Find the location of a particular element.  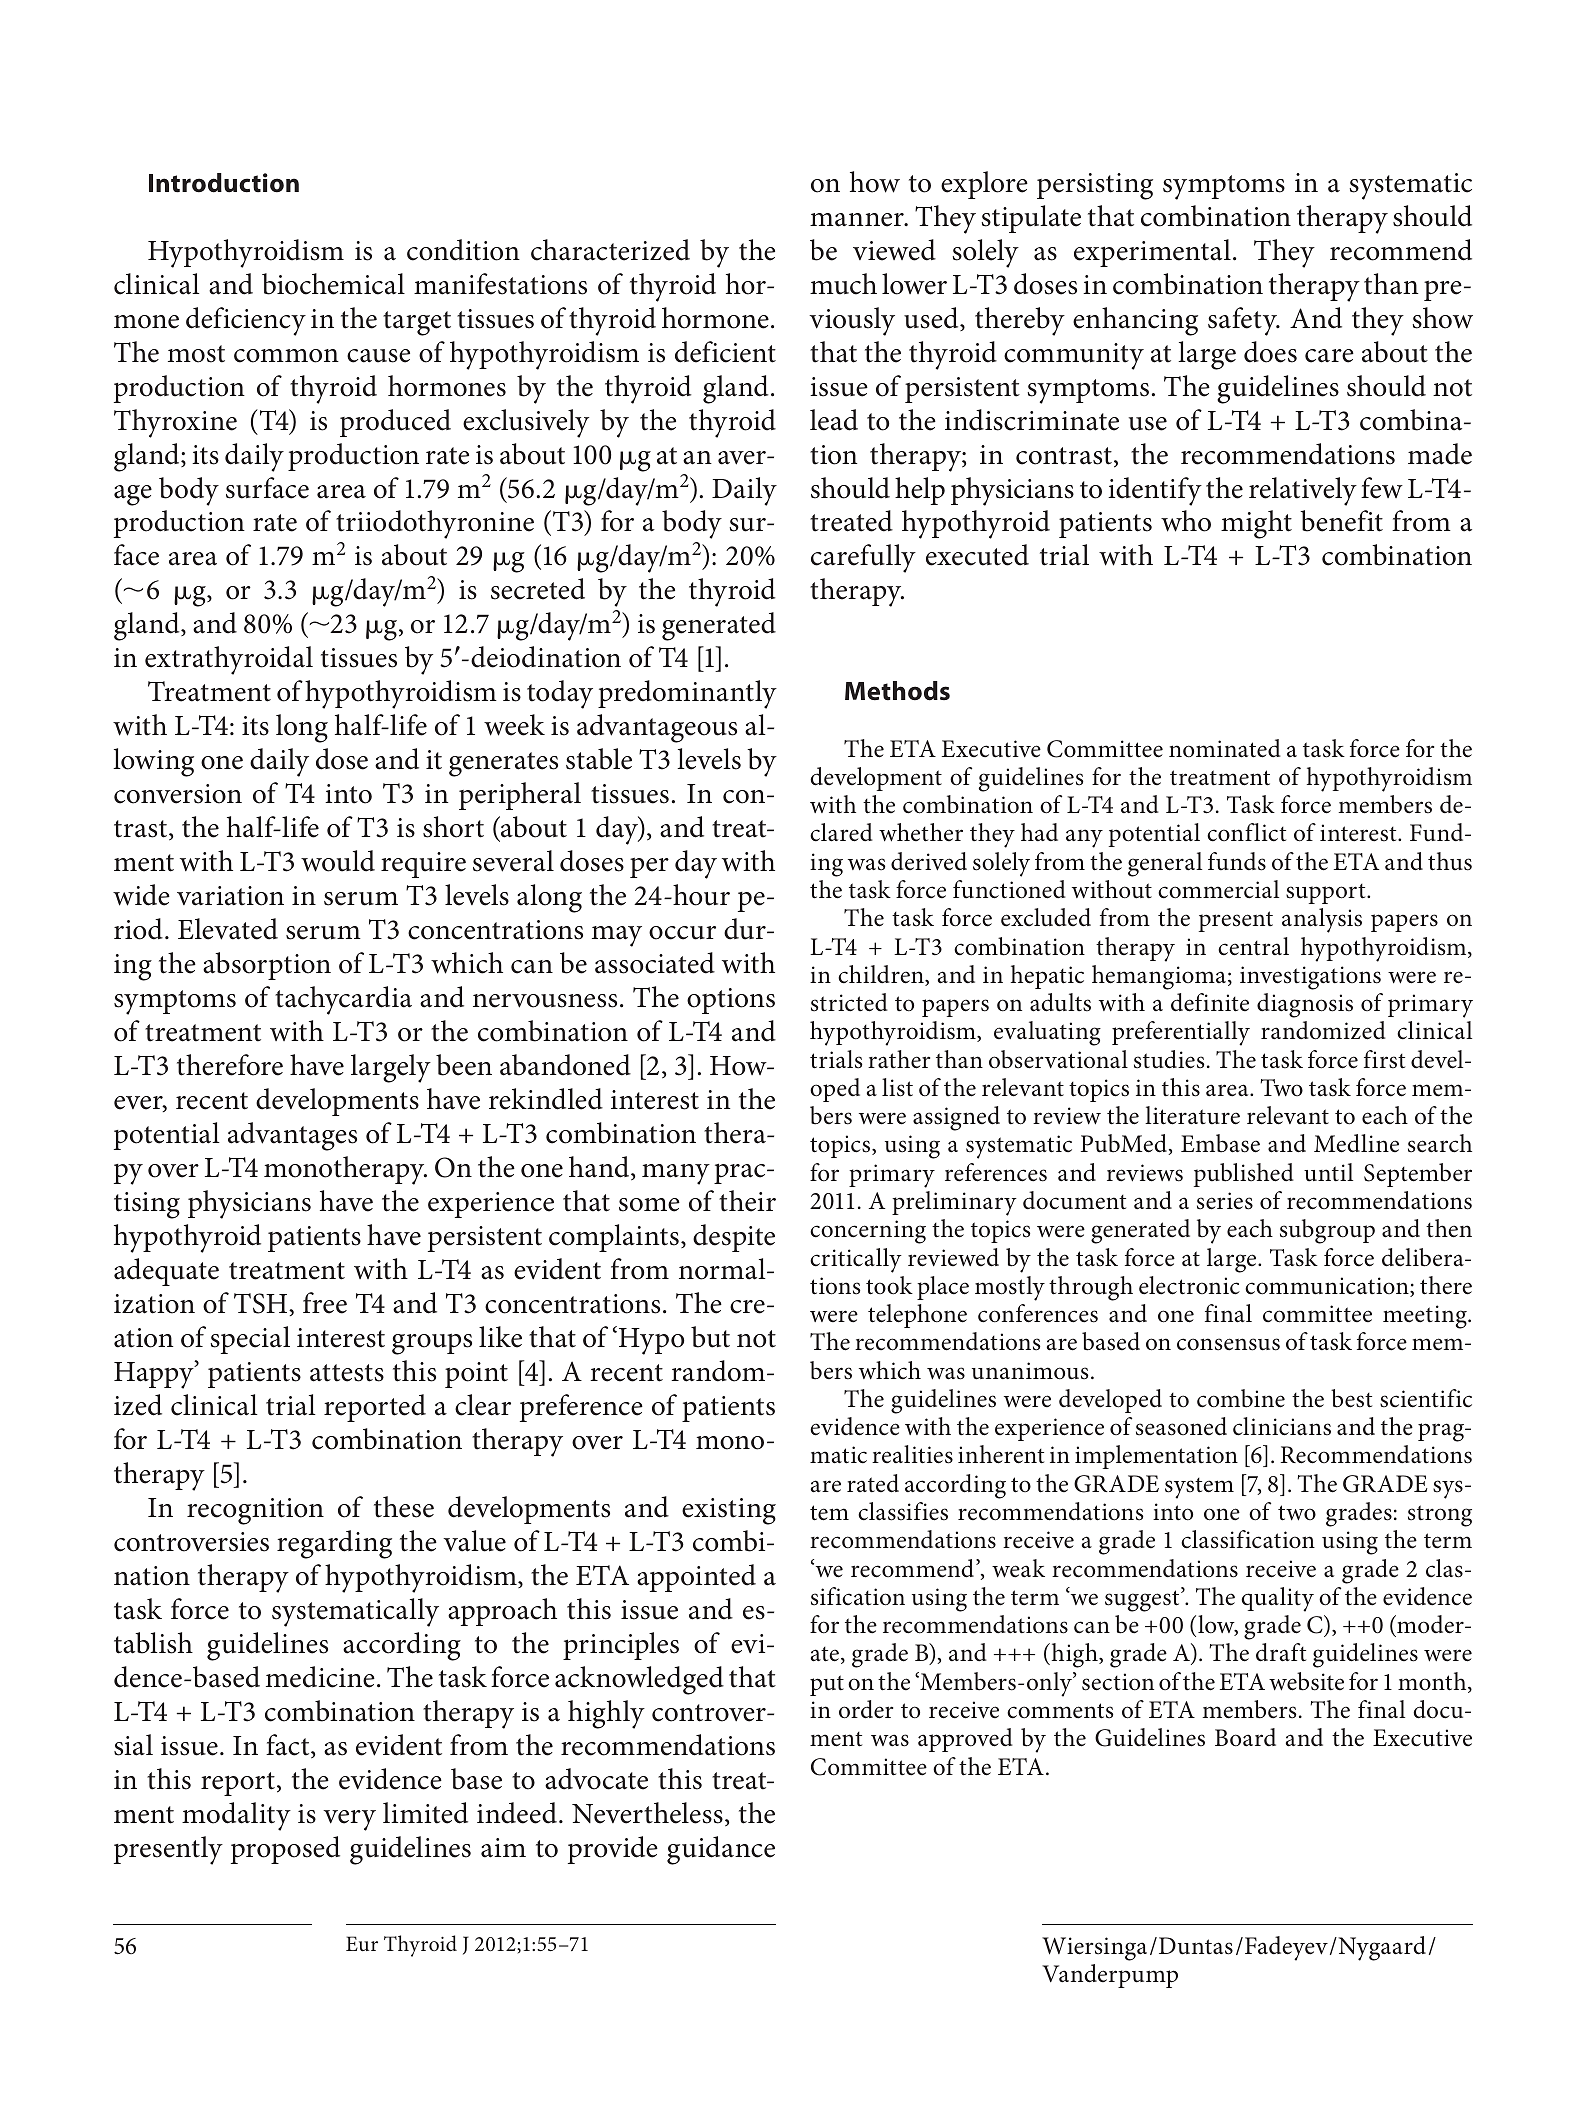

proposed is located at coordinates (285, 1850).
